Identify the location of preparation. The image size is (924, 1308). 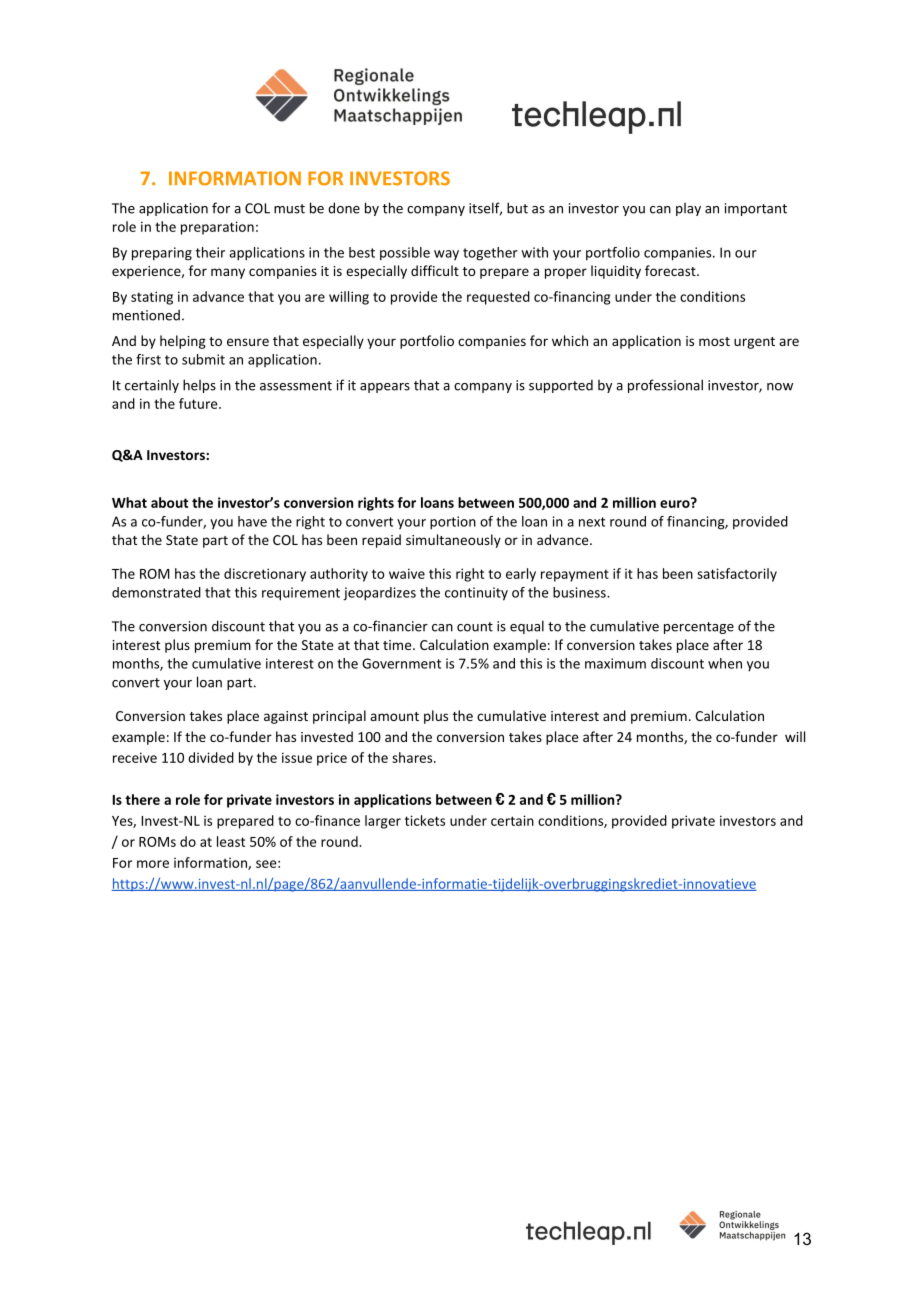
(217, 228).
